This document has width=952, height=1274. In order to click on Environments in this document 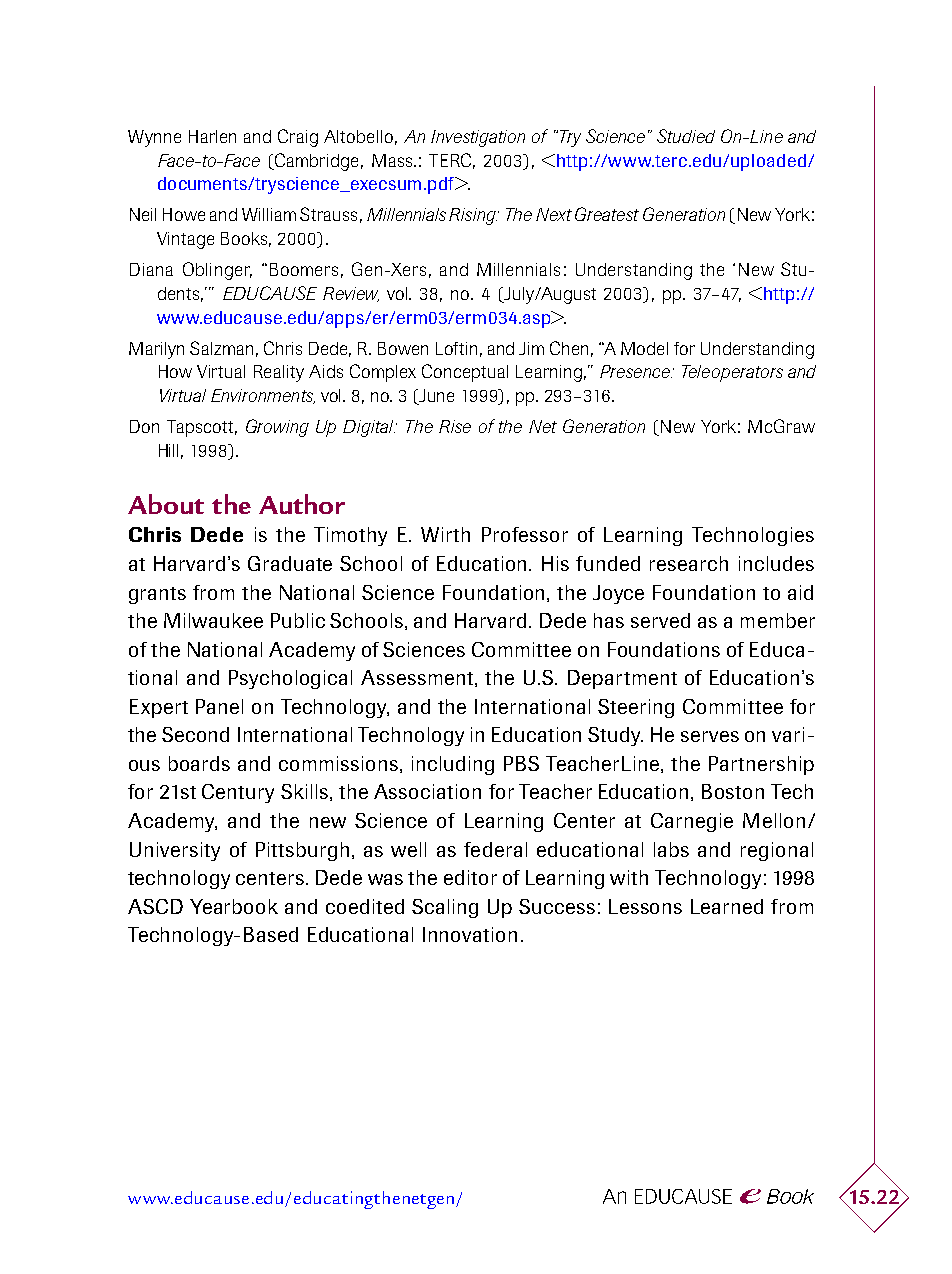, I will do `click(263, 396)`.
